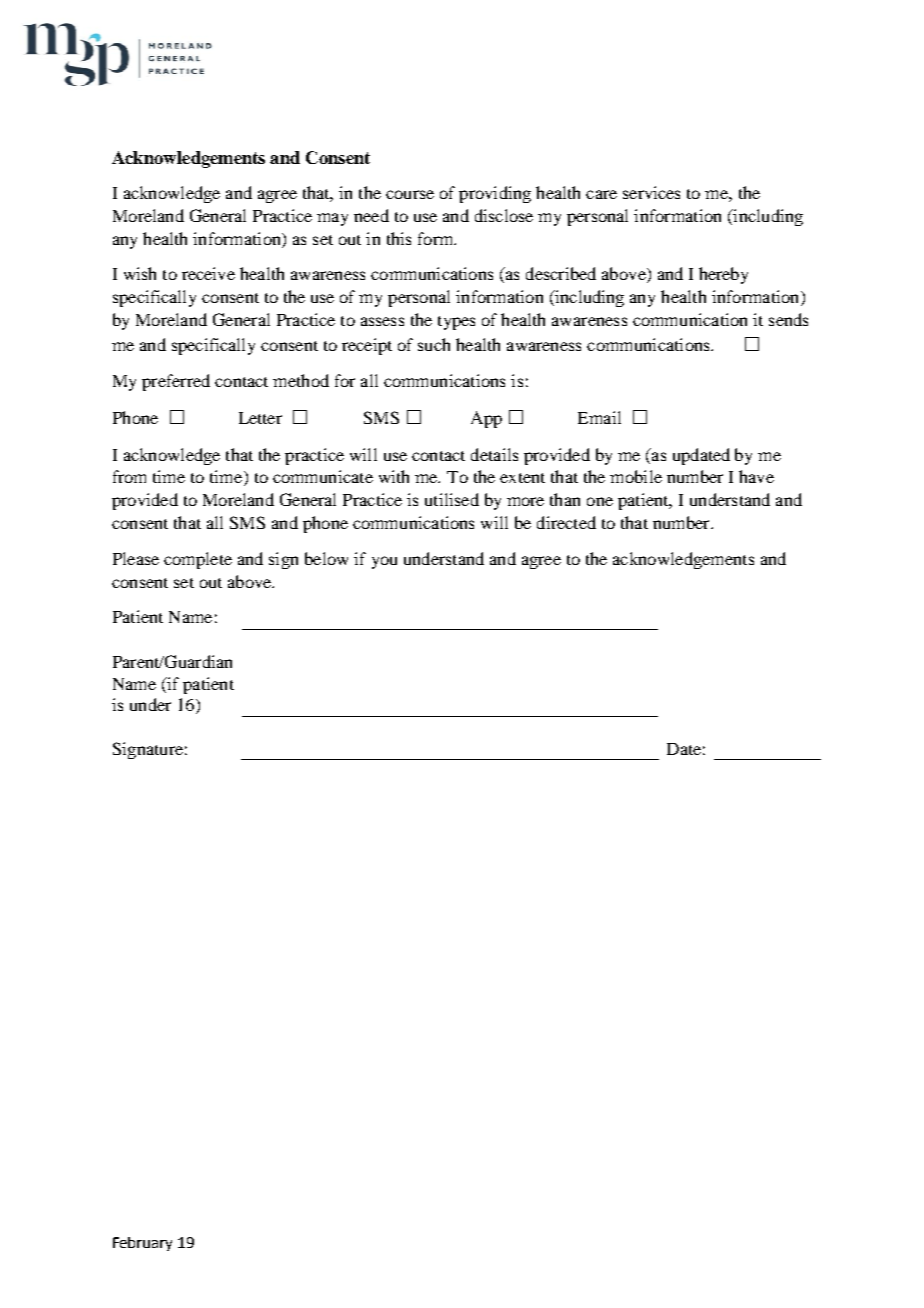 The image size is (924, 1308). Describe the element at coordinates (198, 560) in the page. I see `complete` at that location.
